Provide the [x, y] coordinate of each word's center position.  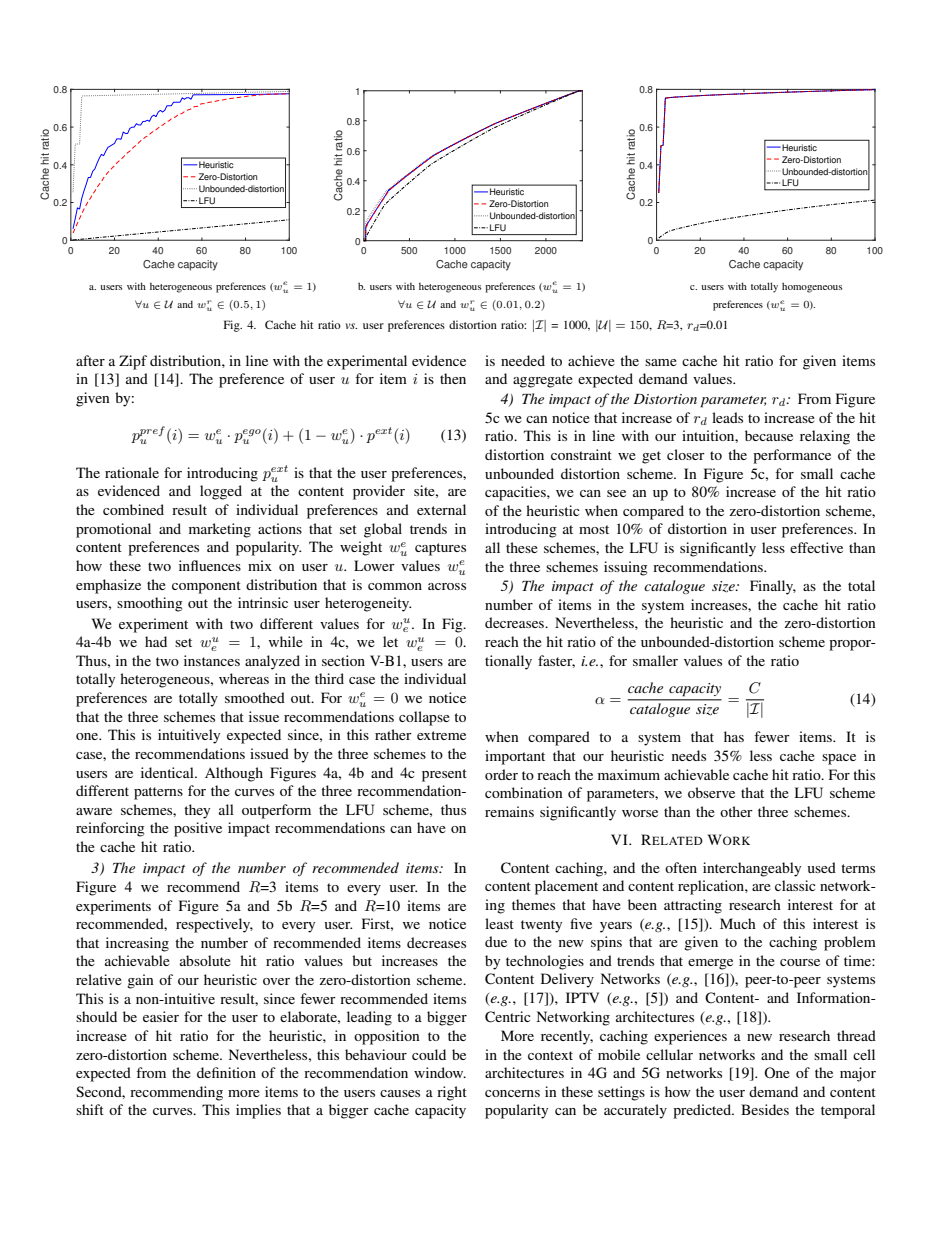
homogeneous [812, 287]
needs [689, 755]
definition [226, 1072]
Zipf [133, 362]
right [452, 1093]
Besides [765, 1109]
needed [523, 360]
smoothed [255, 697]
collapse [424, 718]
